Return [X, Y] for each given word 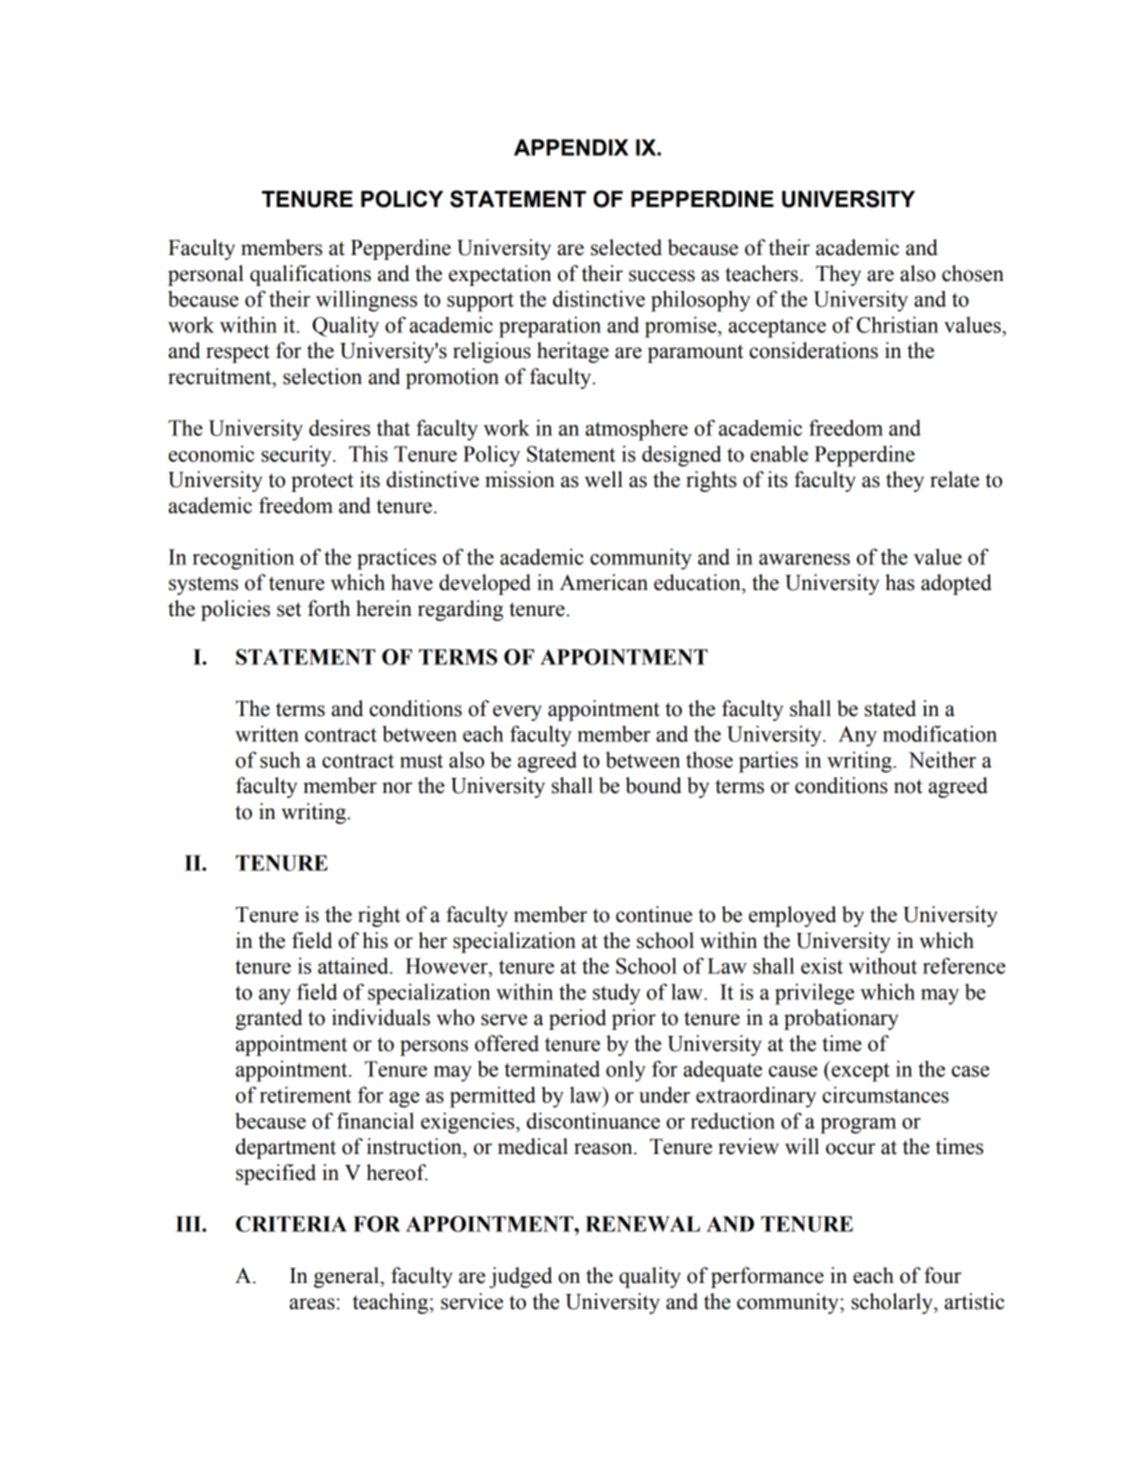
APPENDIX [571, 147]
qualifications [310, 275]
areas [312, 1304]
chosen [973, 273]
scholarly [893, 1303]
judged [520, 1277]
